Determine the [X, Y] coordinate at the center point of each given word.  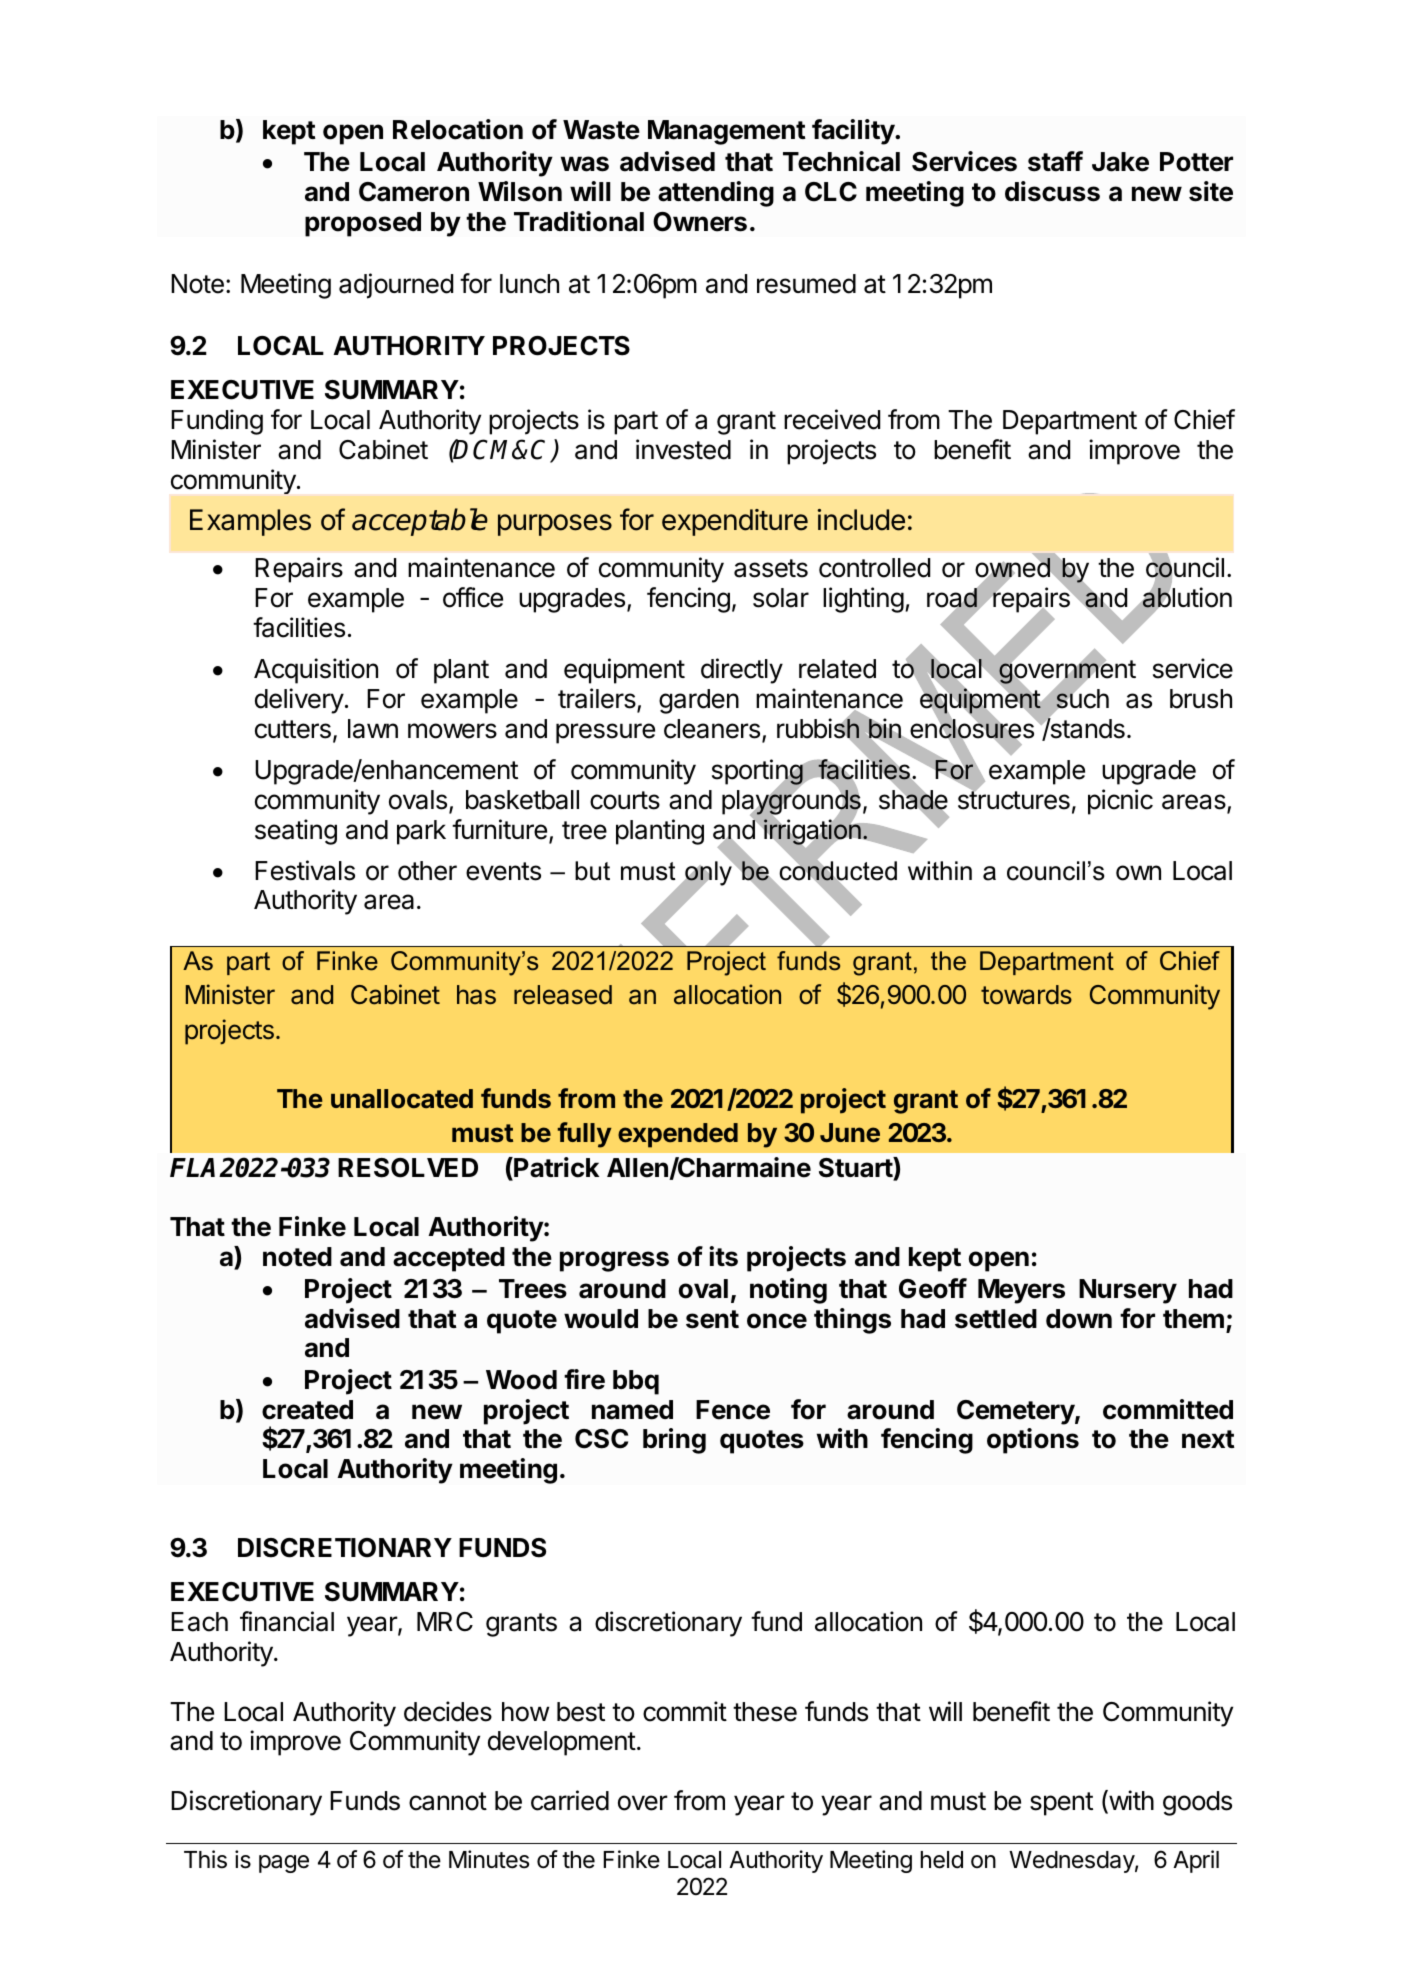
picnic [1120, 802]
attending [716, 194]
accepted [449, 1259]
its [723, 1256]
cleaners [712, 729]
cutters [293, 729]
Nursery [1128, 1291]
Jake [1120, 162]
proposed [363, 224]
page [284, 1864]
